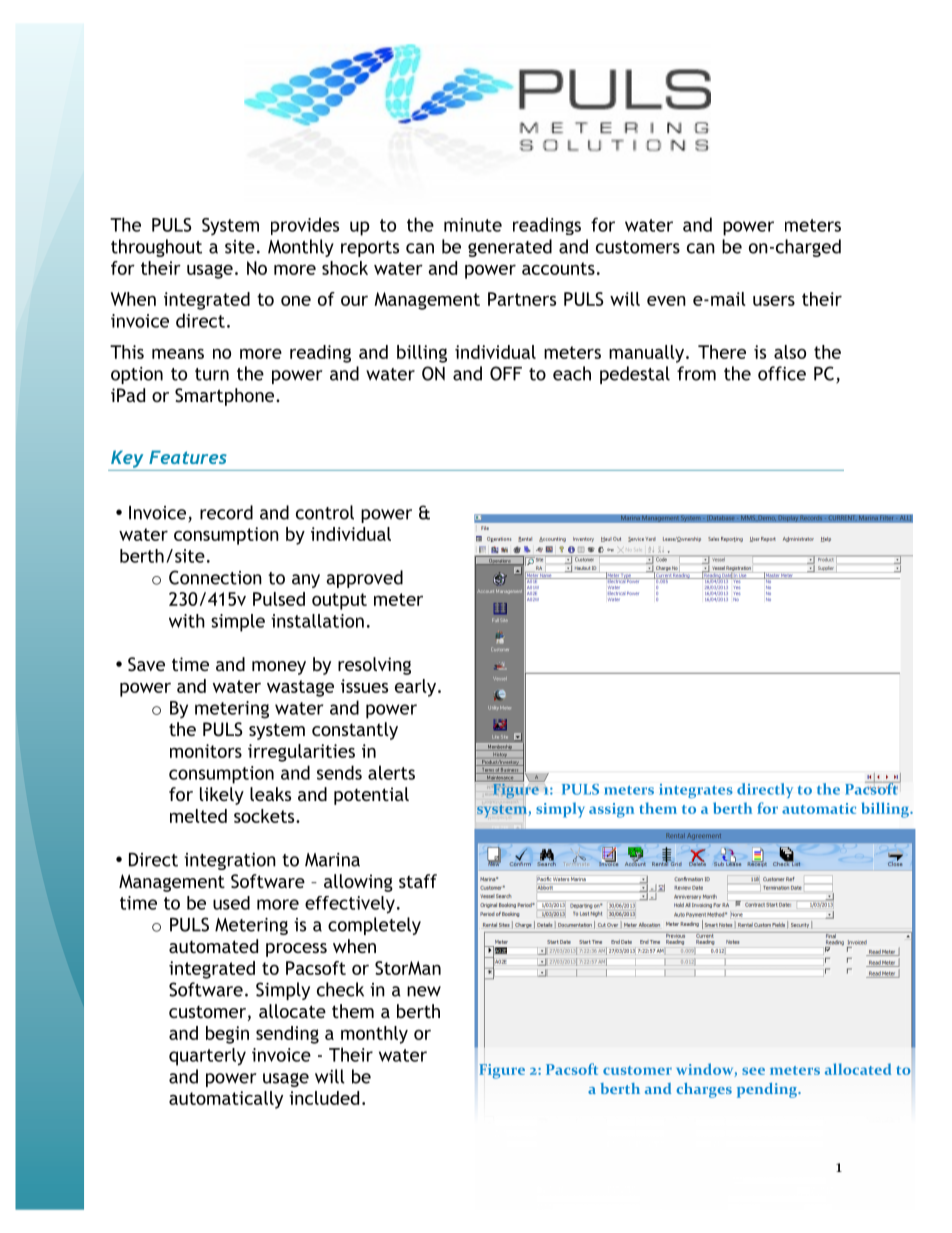  Describe the element at coordinates (696, 373) in the document. I see `from` at that location.
